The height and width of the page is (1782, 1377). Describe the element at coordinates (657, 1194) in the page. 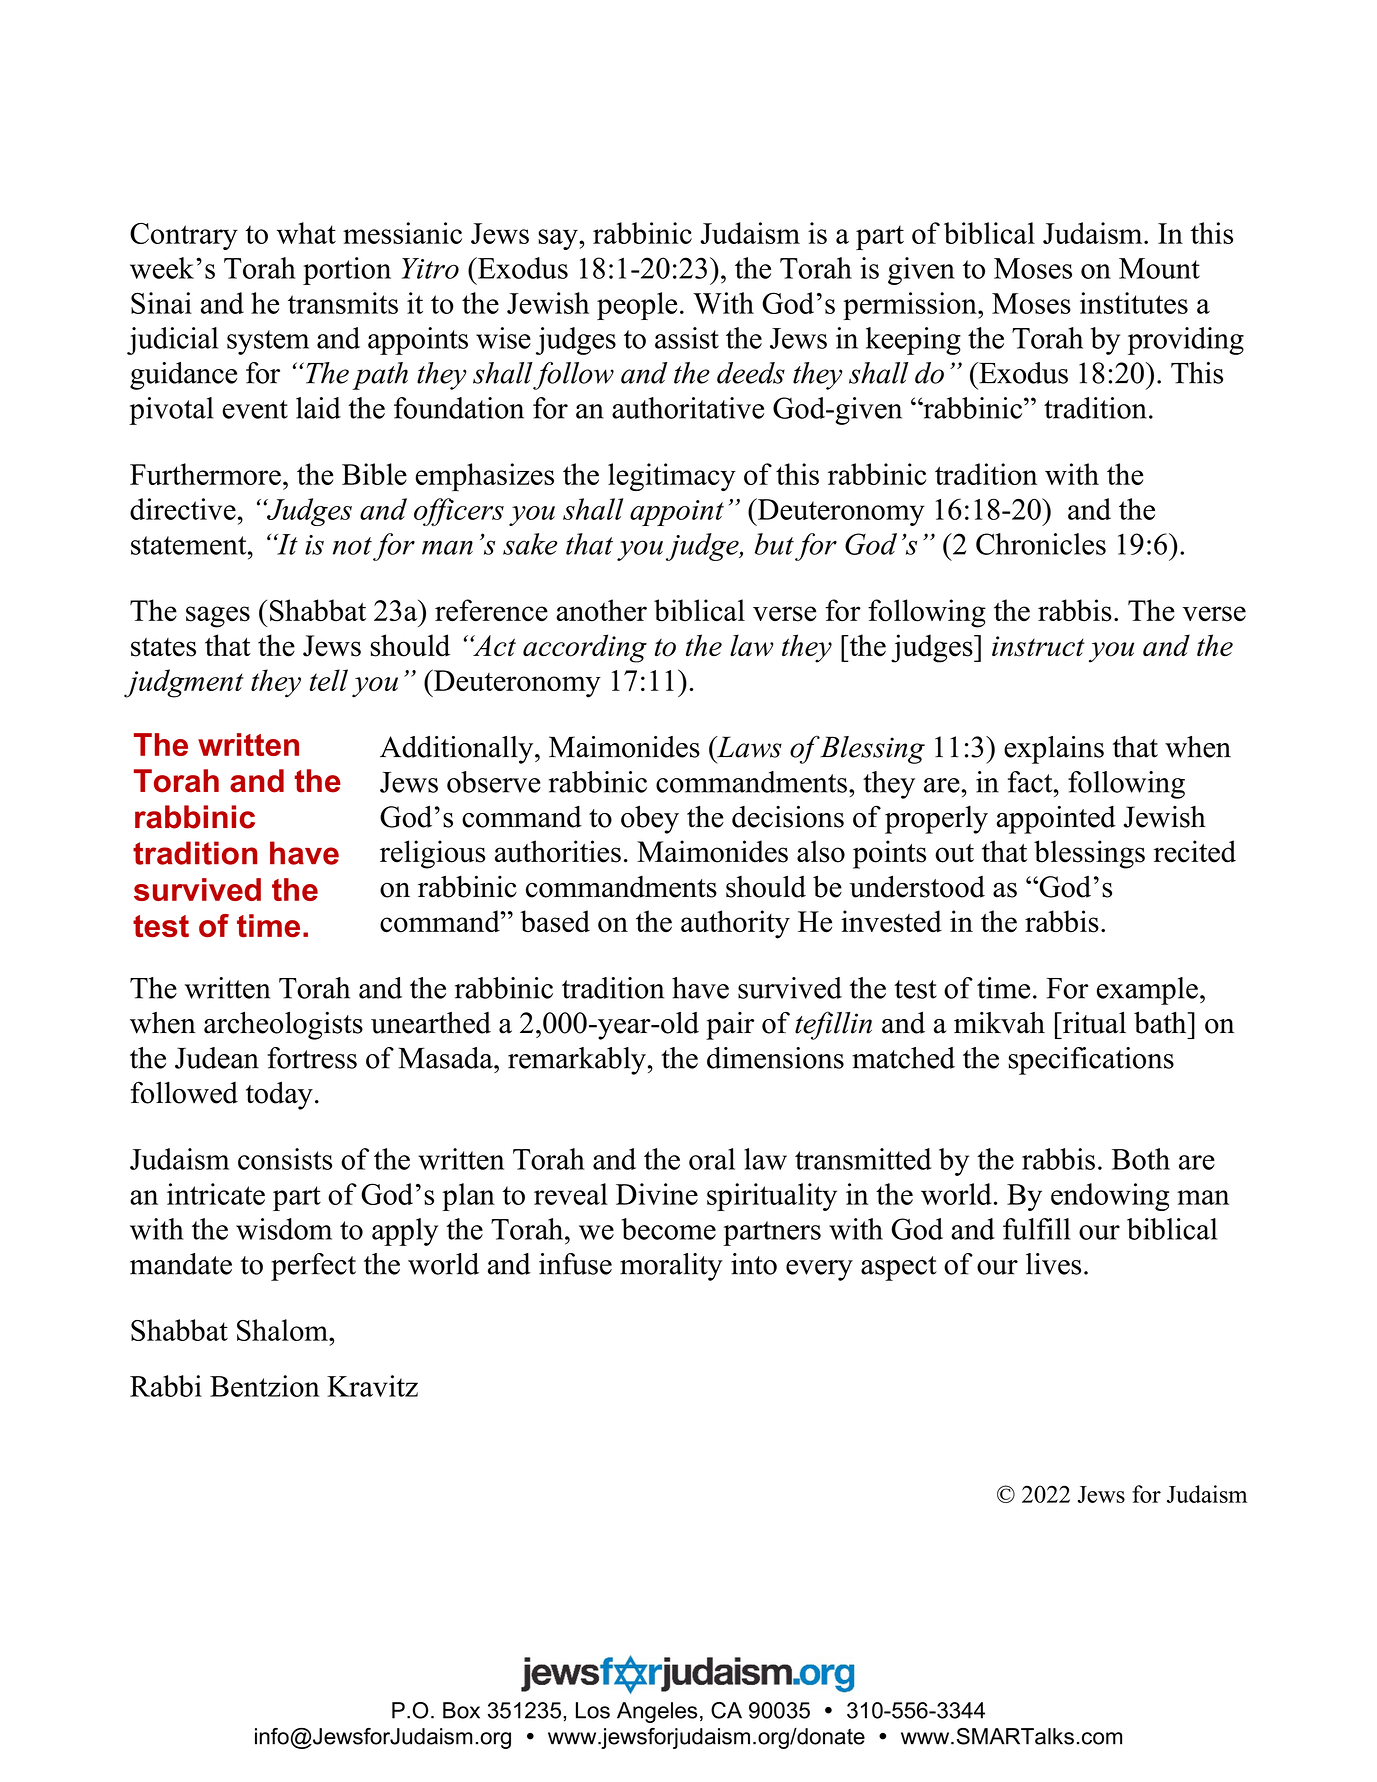

I see `Divine` at that location.
